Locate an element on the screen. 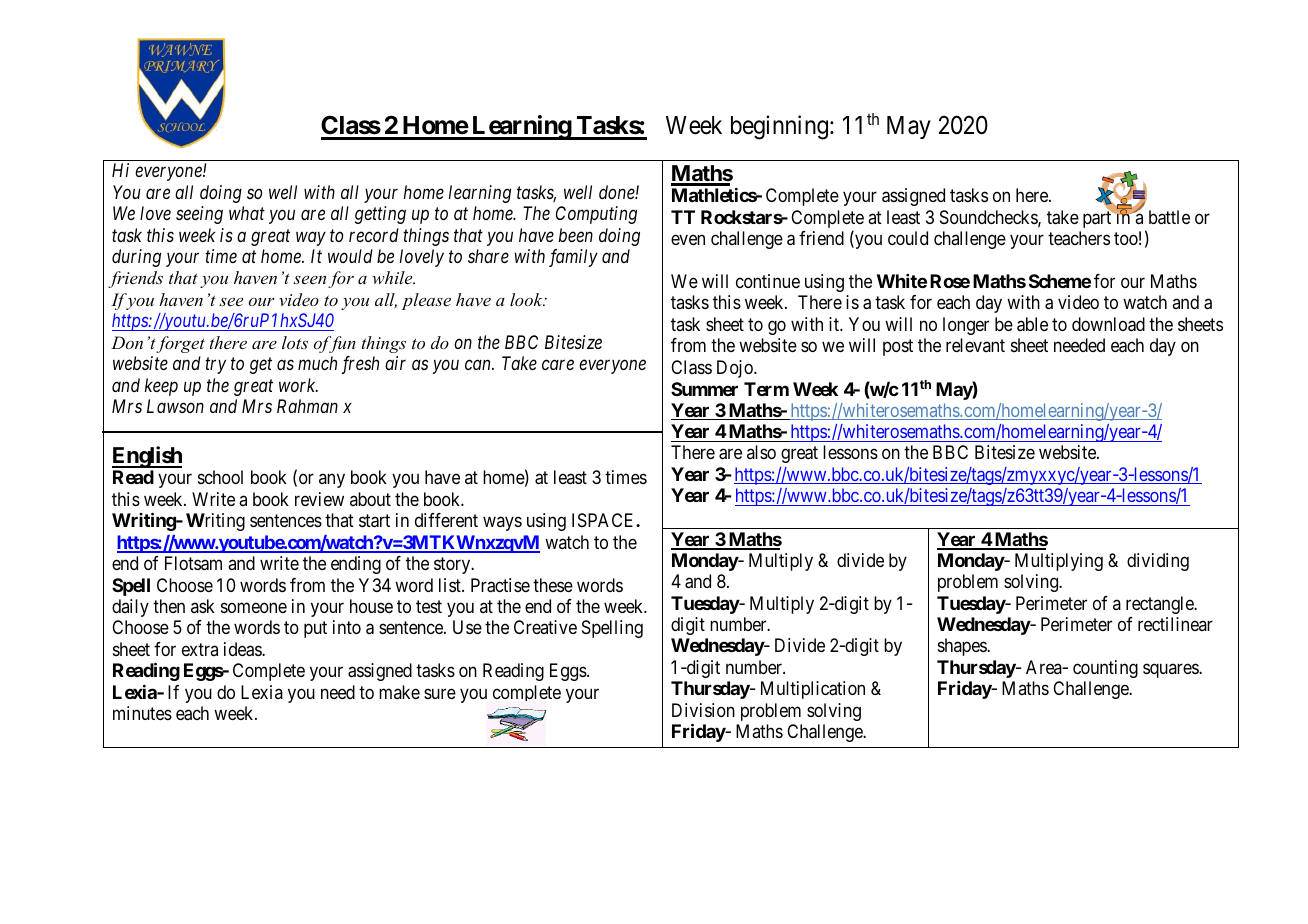 This screenshot has height=924, width=1308. part is located at coordinates (1098, 219).
